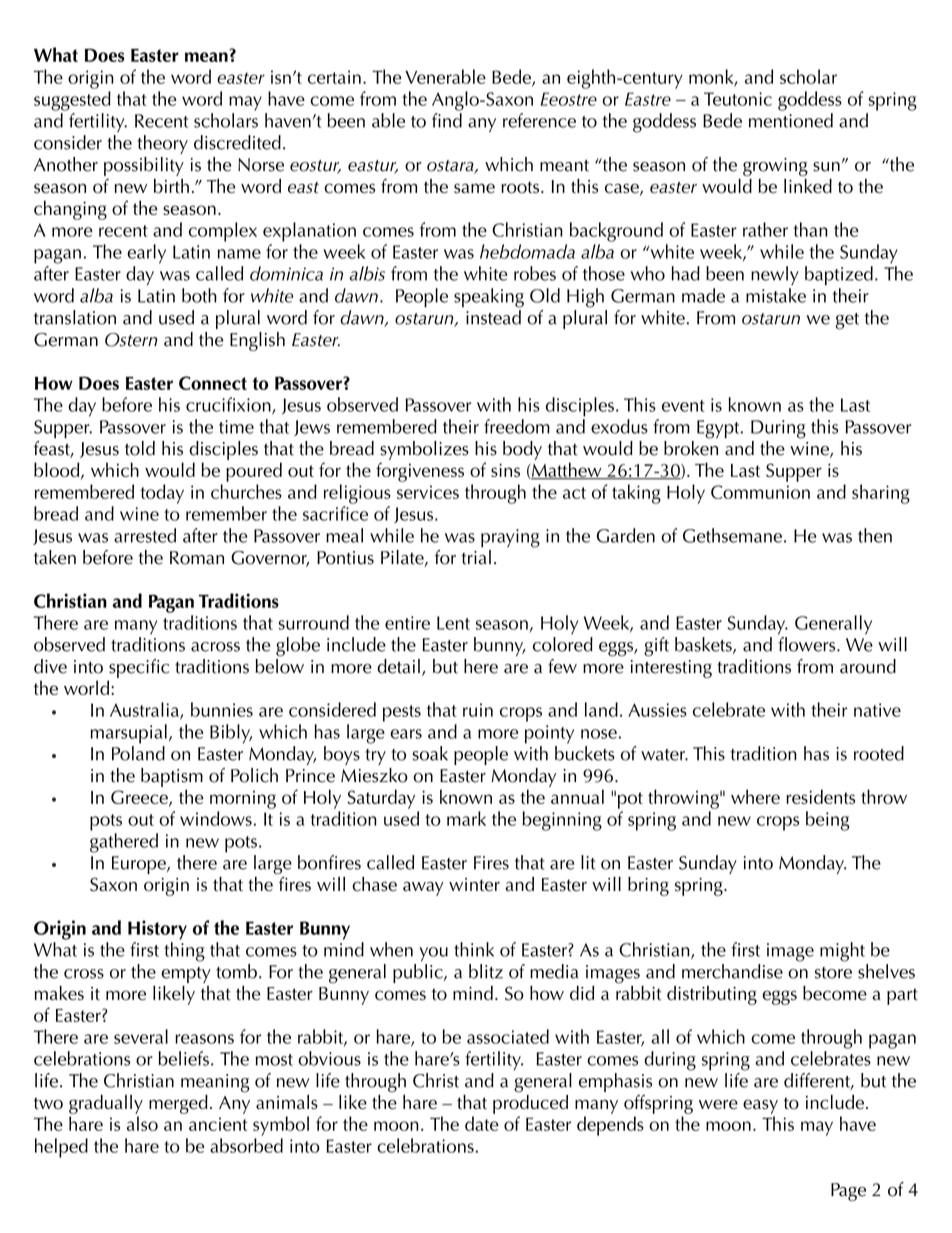 The image size is (952, 1233). Describe the element at coordinates (791, 120) in the screenshot. I see `mentioned` at that location.
